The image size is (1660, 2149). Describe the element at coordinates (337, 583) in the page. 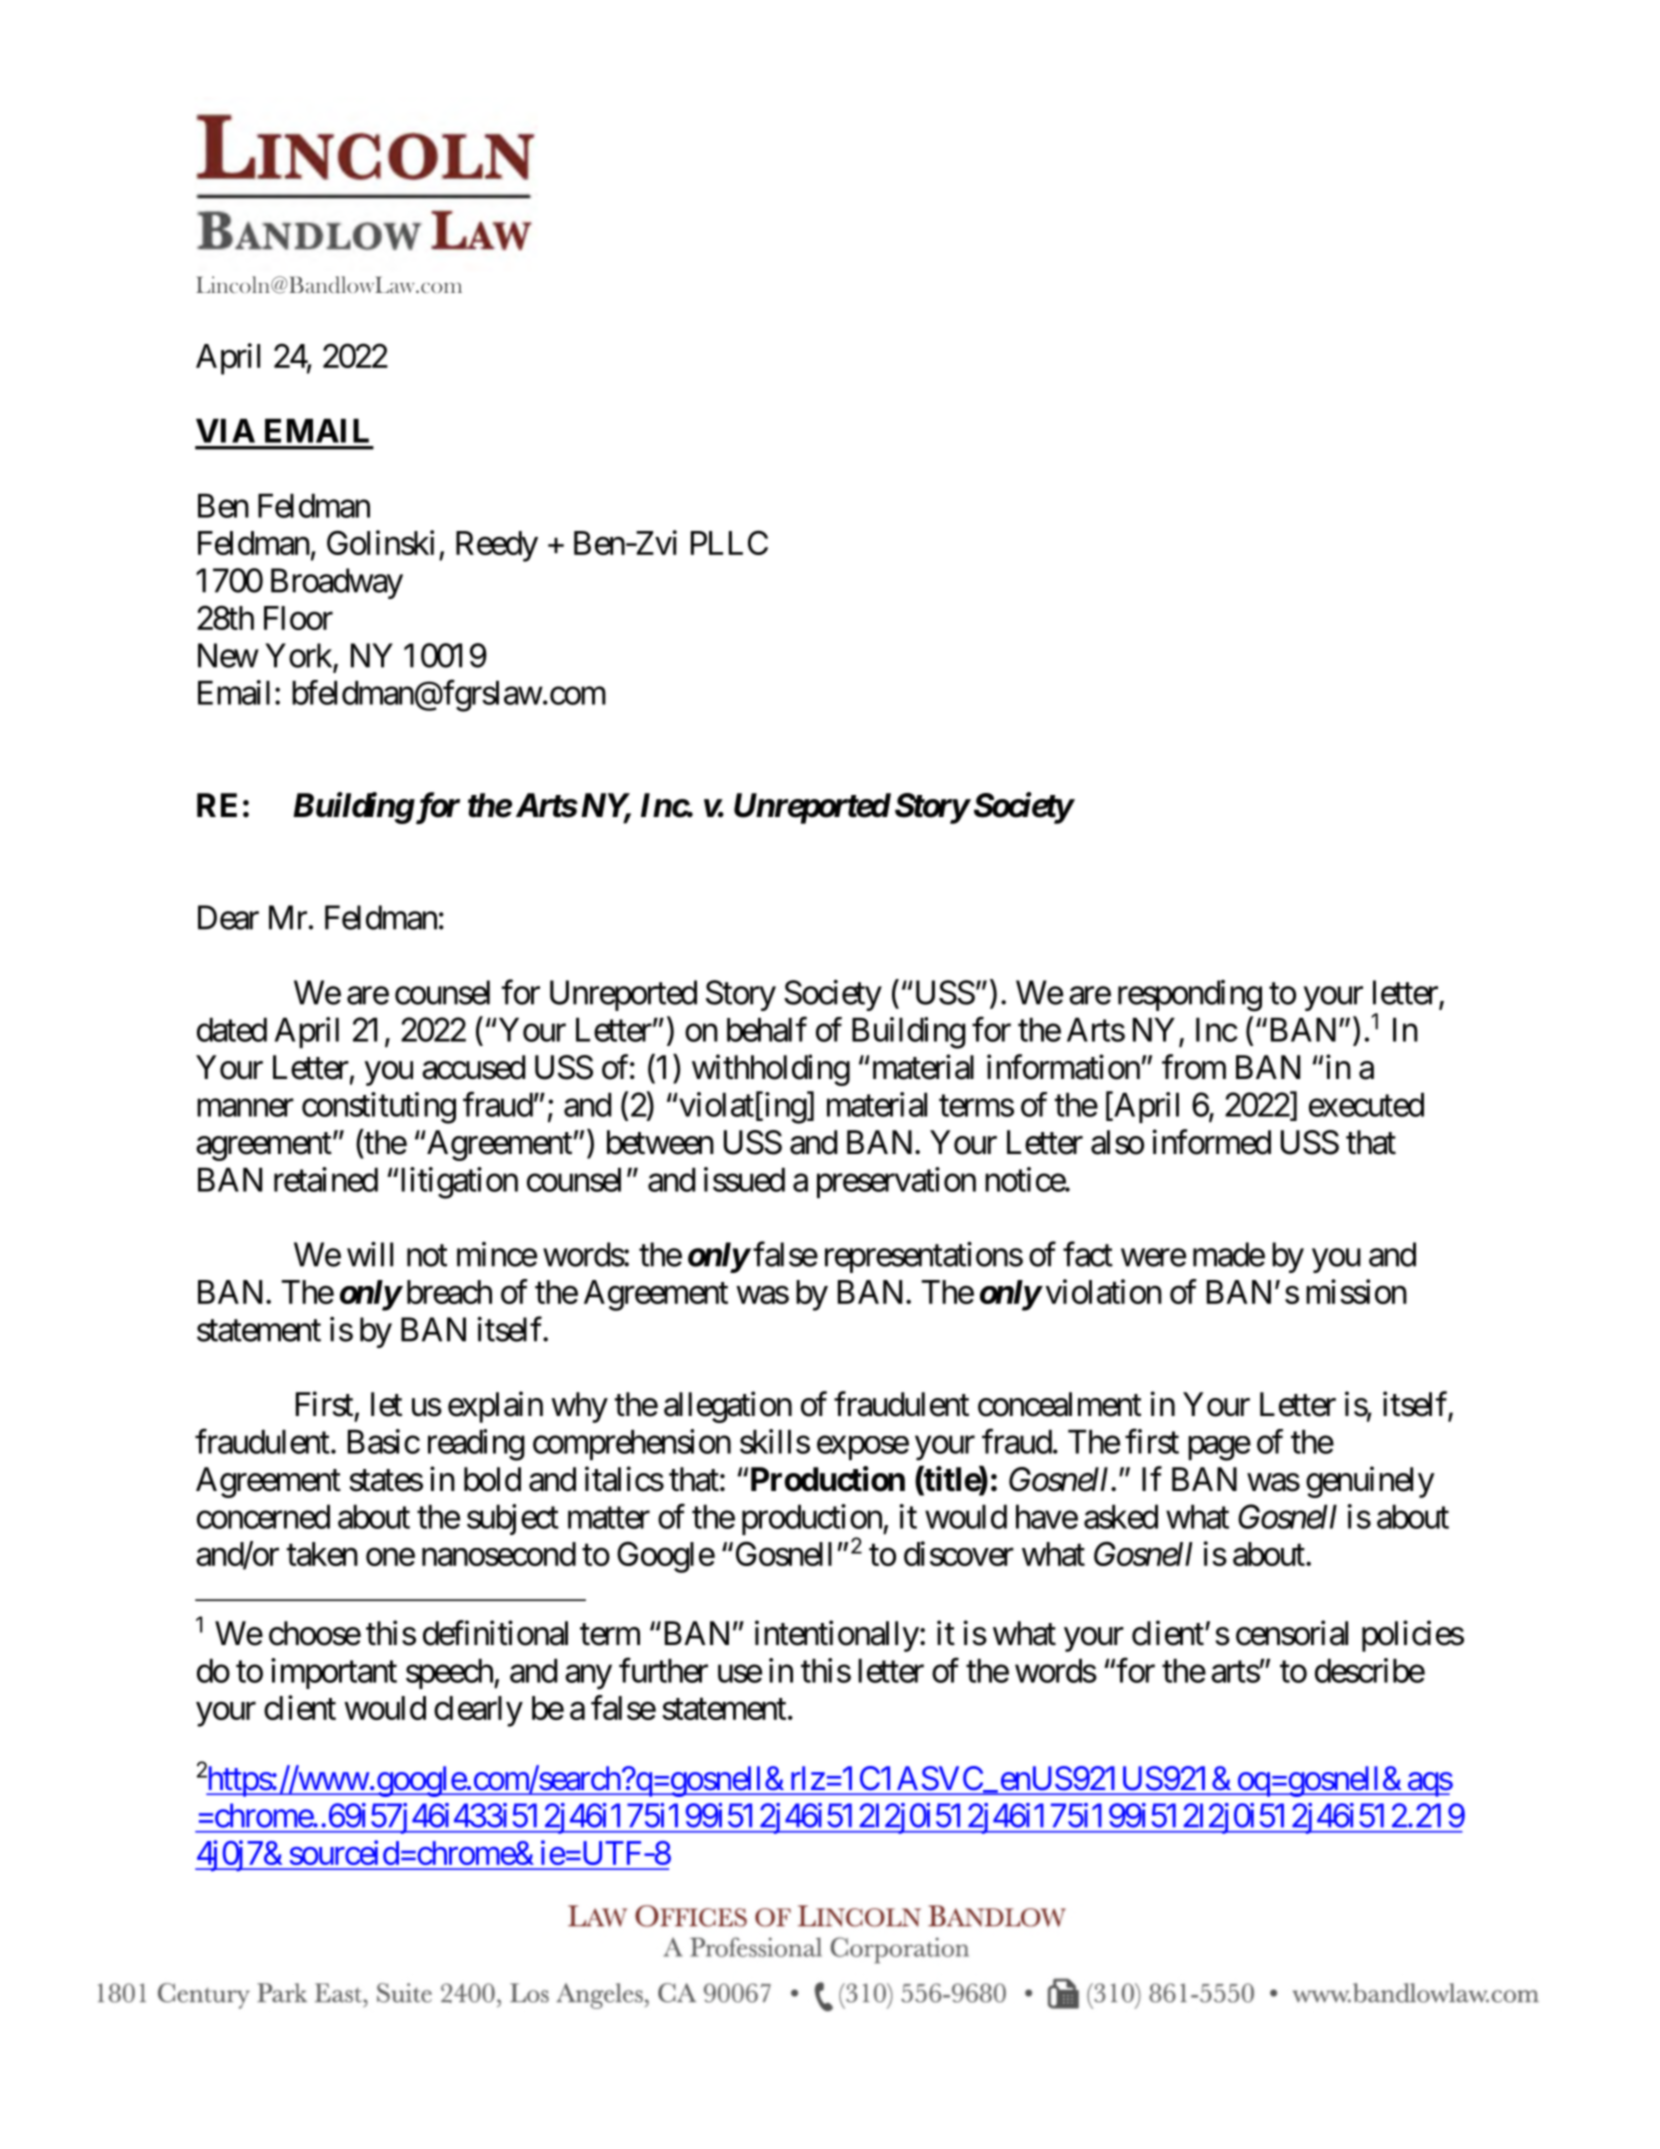

I see `Broadway` at that location.
